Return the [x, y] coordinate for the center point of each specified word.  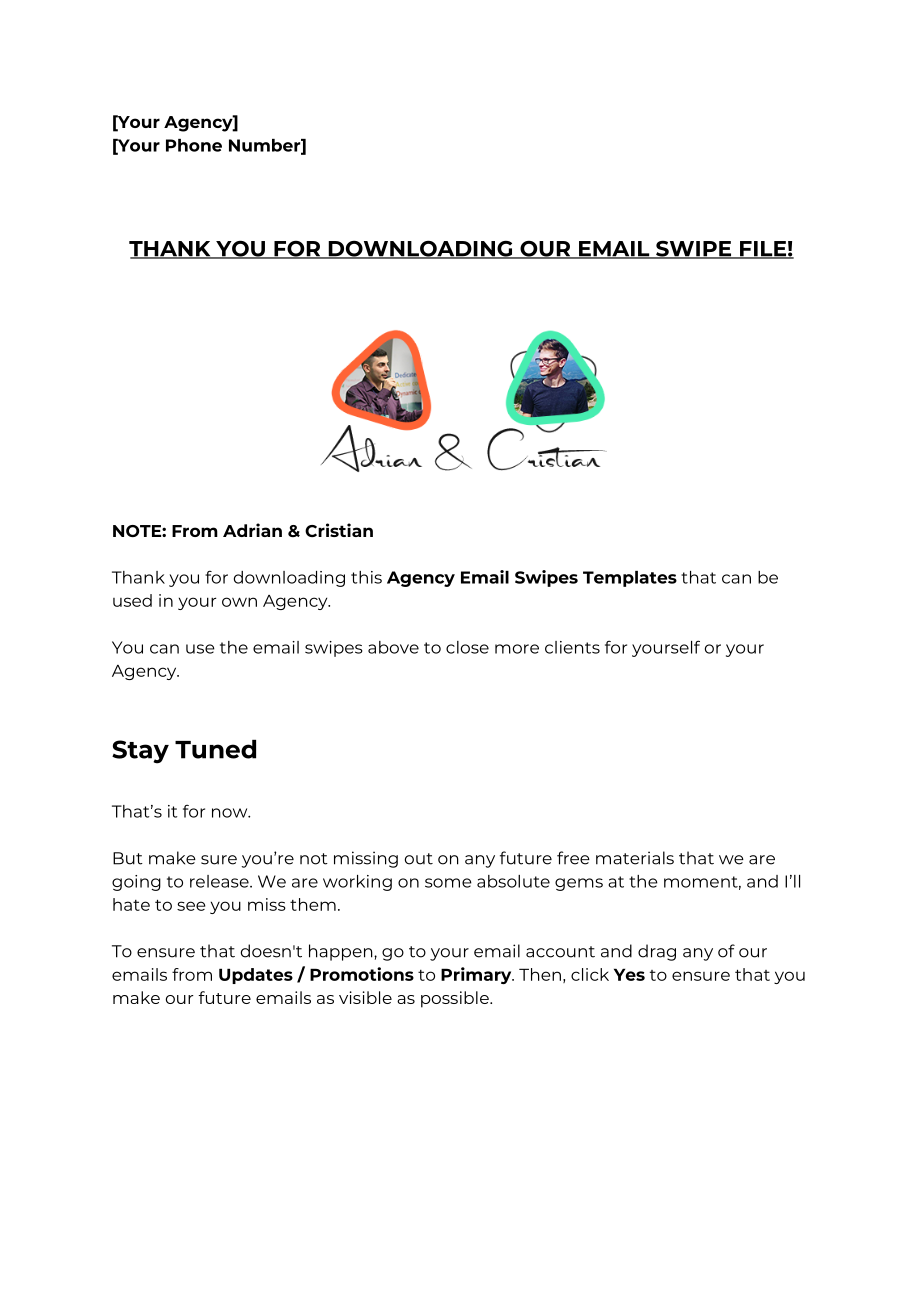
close [467, 647]
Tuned [215, 749]
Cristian [339, 530]
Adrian [252, 530]
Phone [194, 145]
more [517, 649]
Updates [256, 976]
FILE [763, 250]
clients [572, 647]
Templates [630, 579]
